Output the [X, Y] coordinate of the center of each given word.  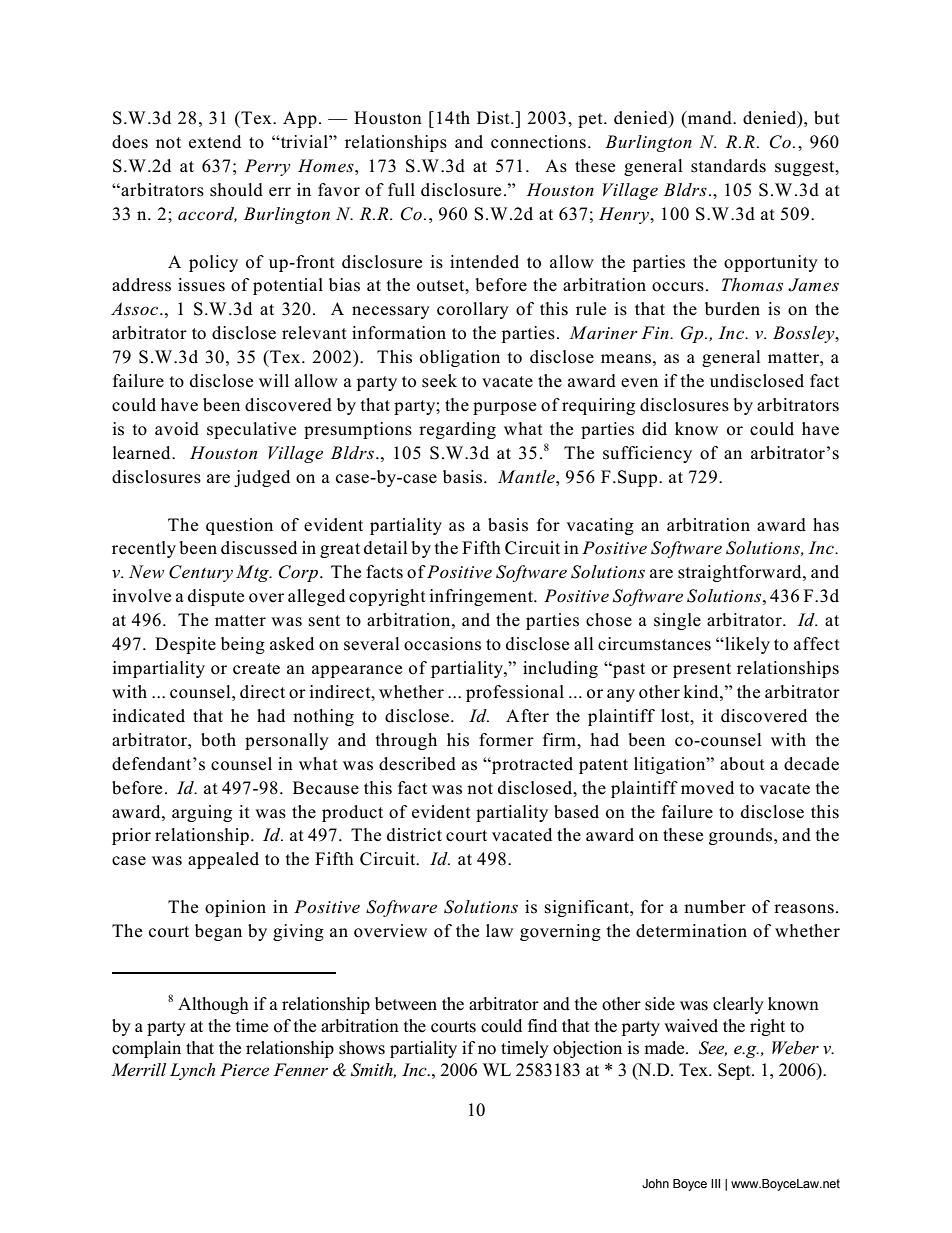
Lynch [192, 1071]
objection [587, 1049]
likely [746, 645]
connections [538, 142]
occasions [442, 644]
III [715, 1183]
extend [215, 142]
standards [728, 166]
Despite [185, 645]
